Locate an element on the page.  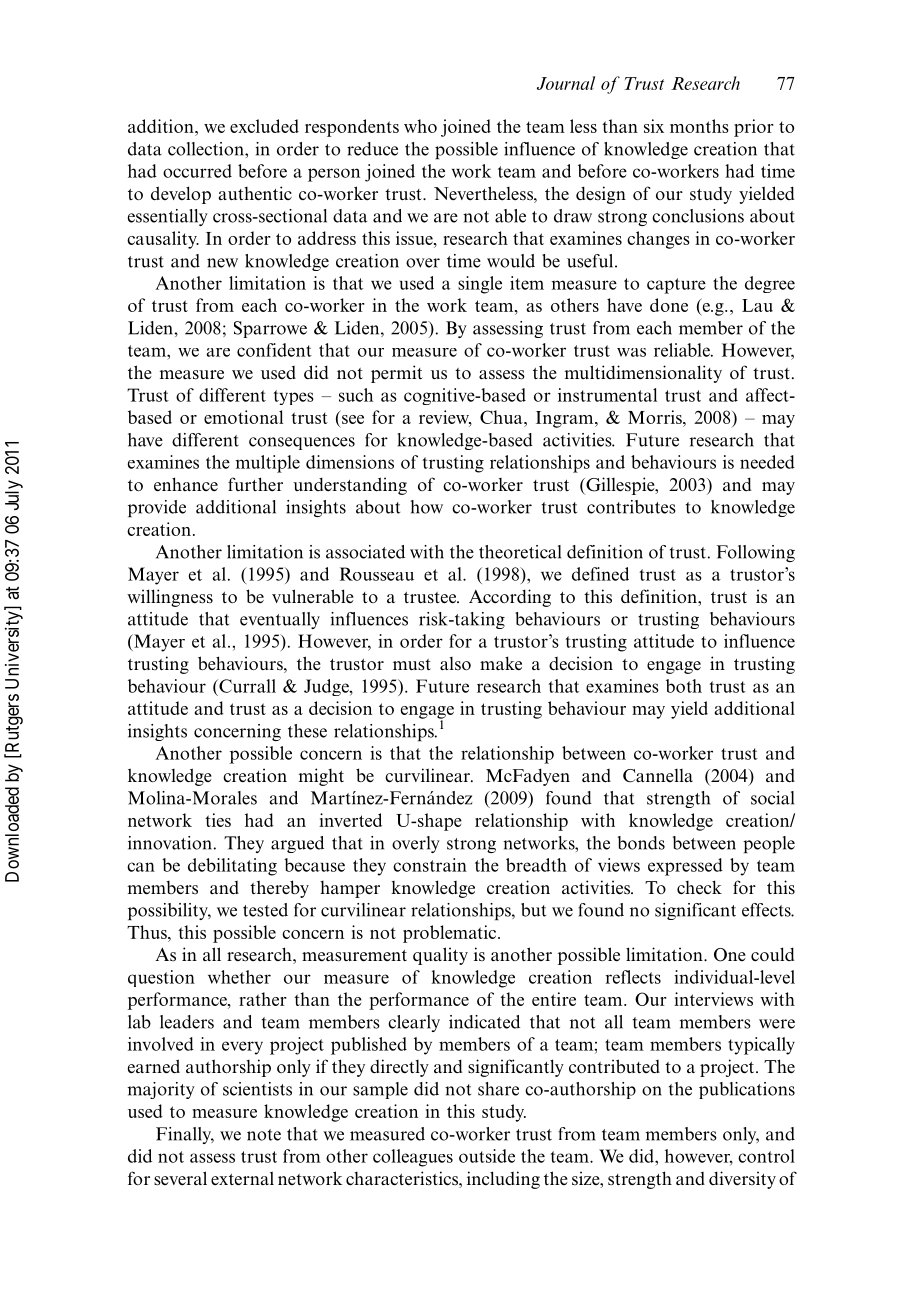
who is located at coordinates (420, 126).
